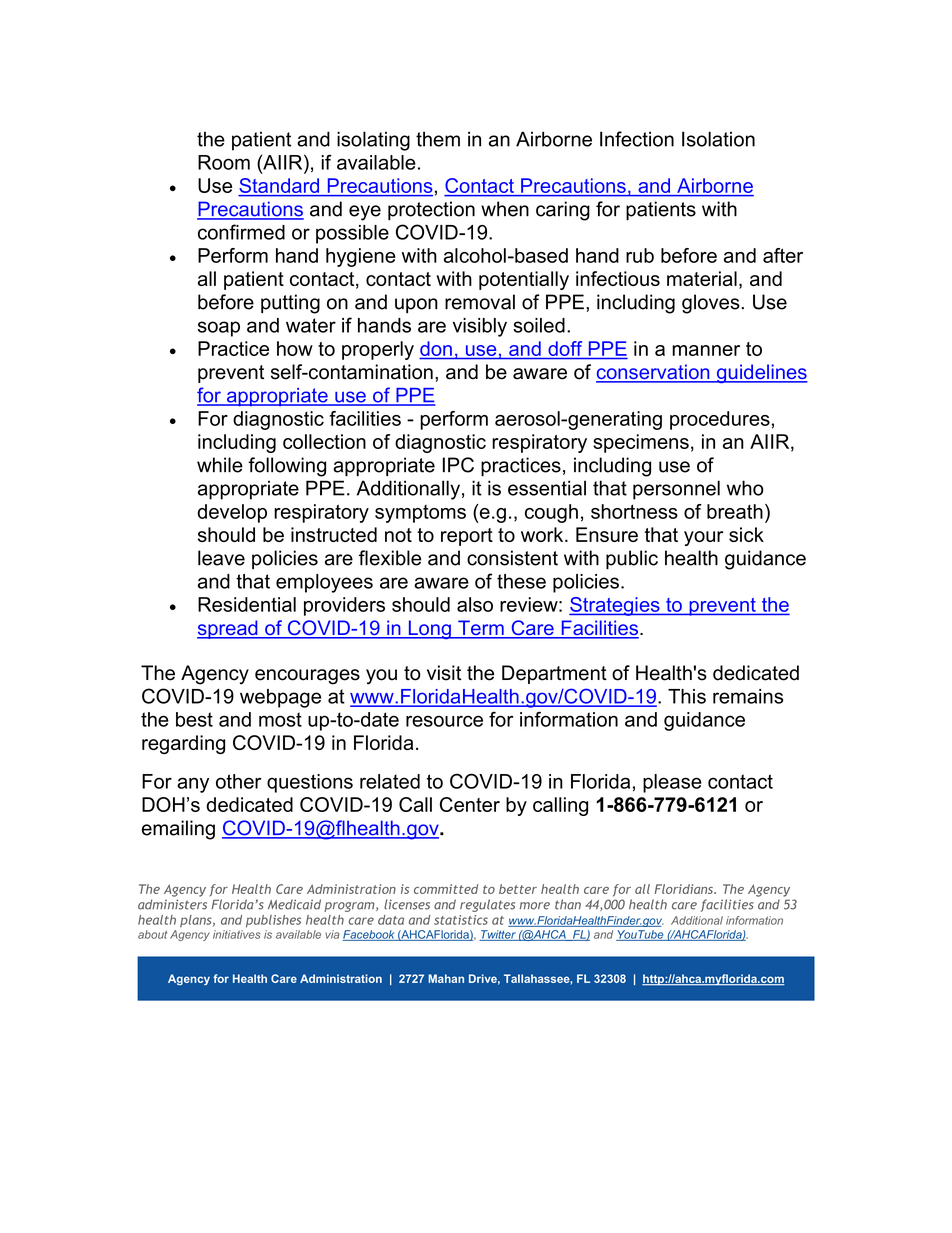  What do you see at coordinates (687, 696) in the page?
I see `This` at bounding box center [687, 696].
